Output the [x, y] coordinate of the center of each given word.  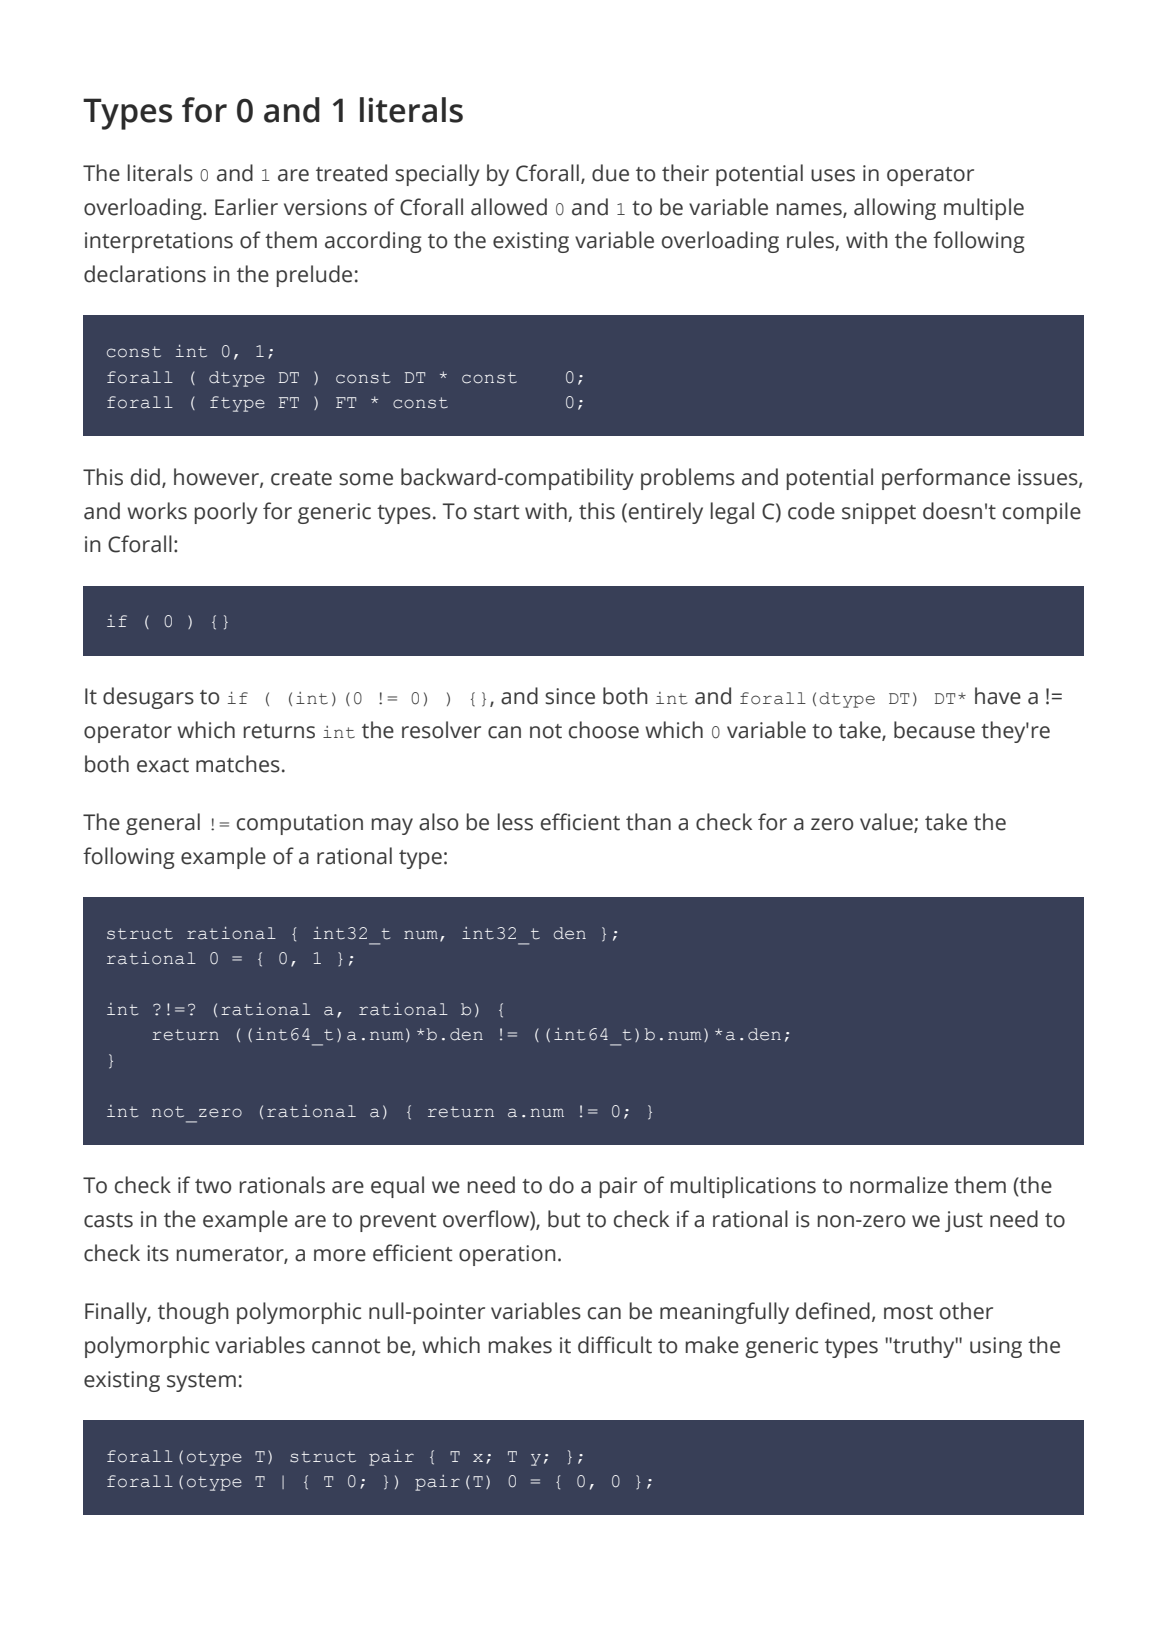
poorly [226, 513]
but [564, 1219]
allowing [895, 209]
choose [604, 730]
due [610, 173]
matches [238, 764]
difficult [615, 1345]
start [497, 512]
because [934, 730]
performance [946, 479]
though [193, 1313]
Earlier [246, 207]
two [213, 1186]
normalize [899, 1185]
